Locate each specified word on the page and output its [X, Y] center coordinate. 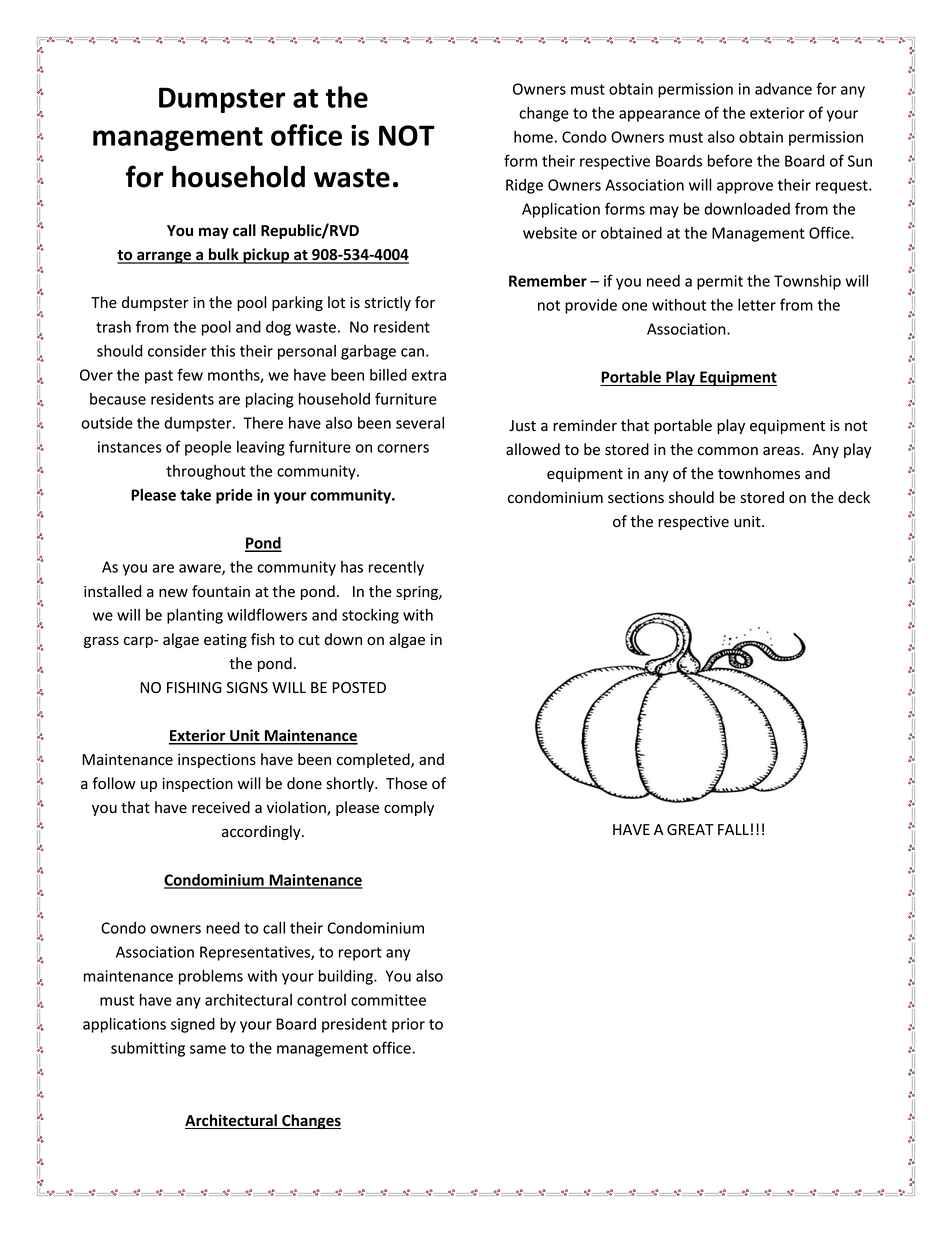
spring [418, 593]
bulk [224, 255]
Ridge [524, 186]
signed [193, 1025]
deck [854, 497]
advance [783, 89]
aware [201, 569]
